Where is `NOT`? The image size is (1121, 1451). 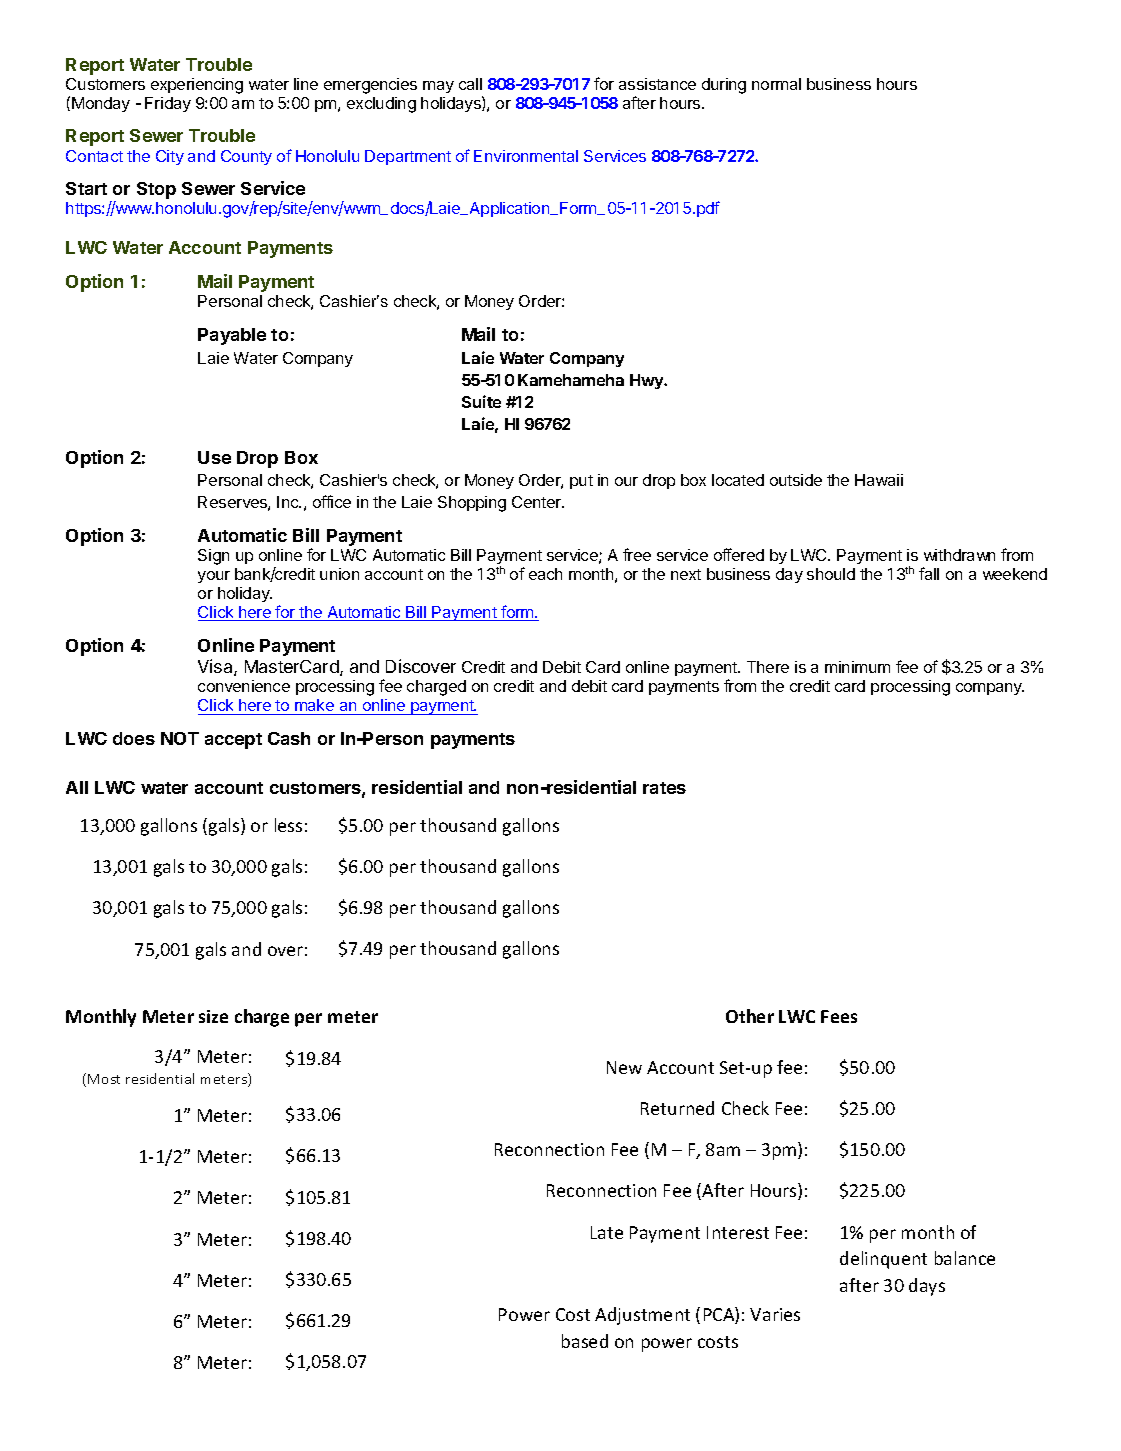 NOT is located at coordinates (180, 738).
